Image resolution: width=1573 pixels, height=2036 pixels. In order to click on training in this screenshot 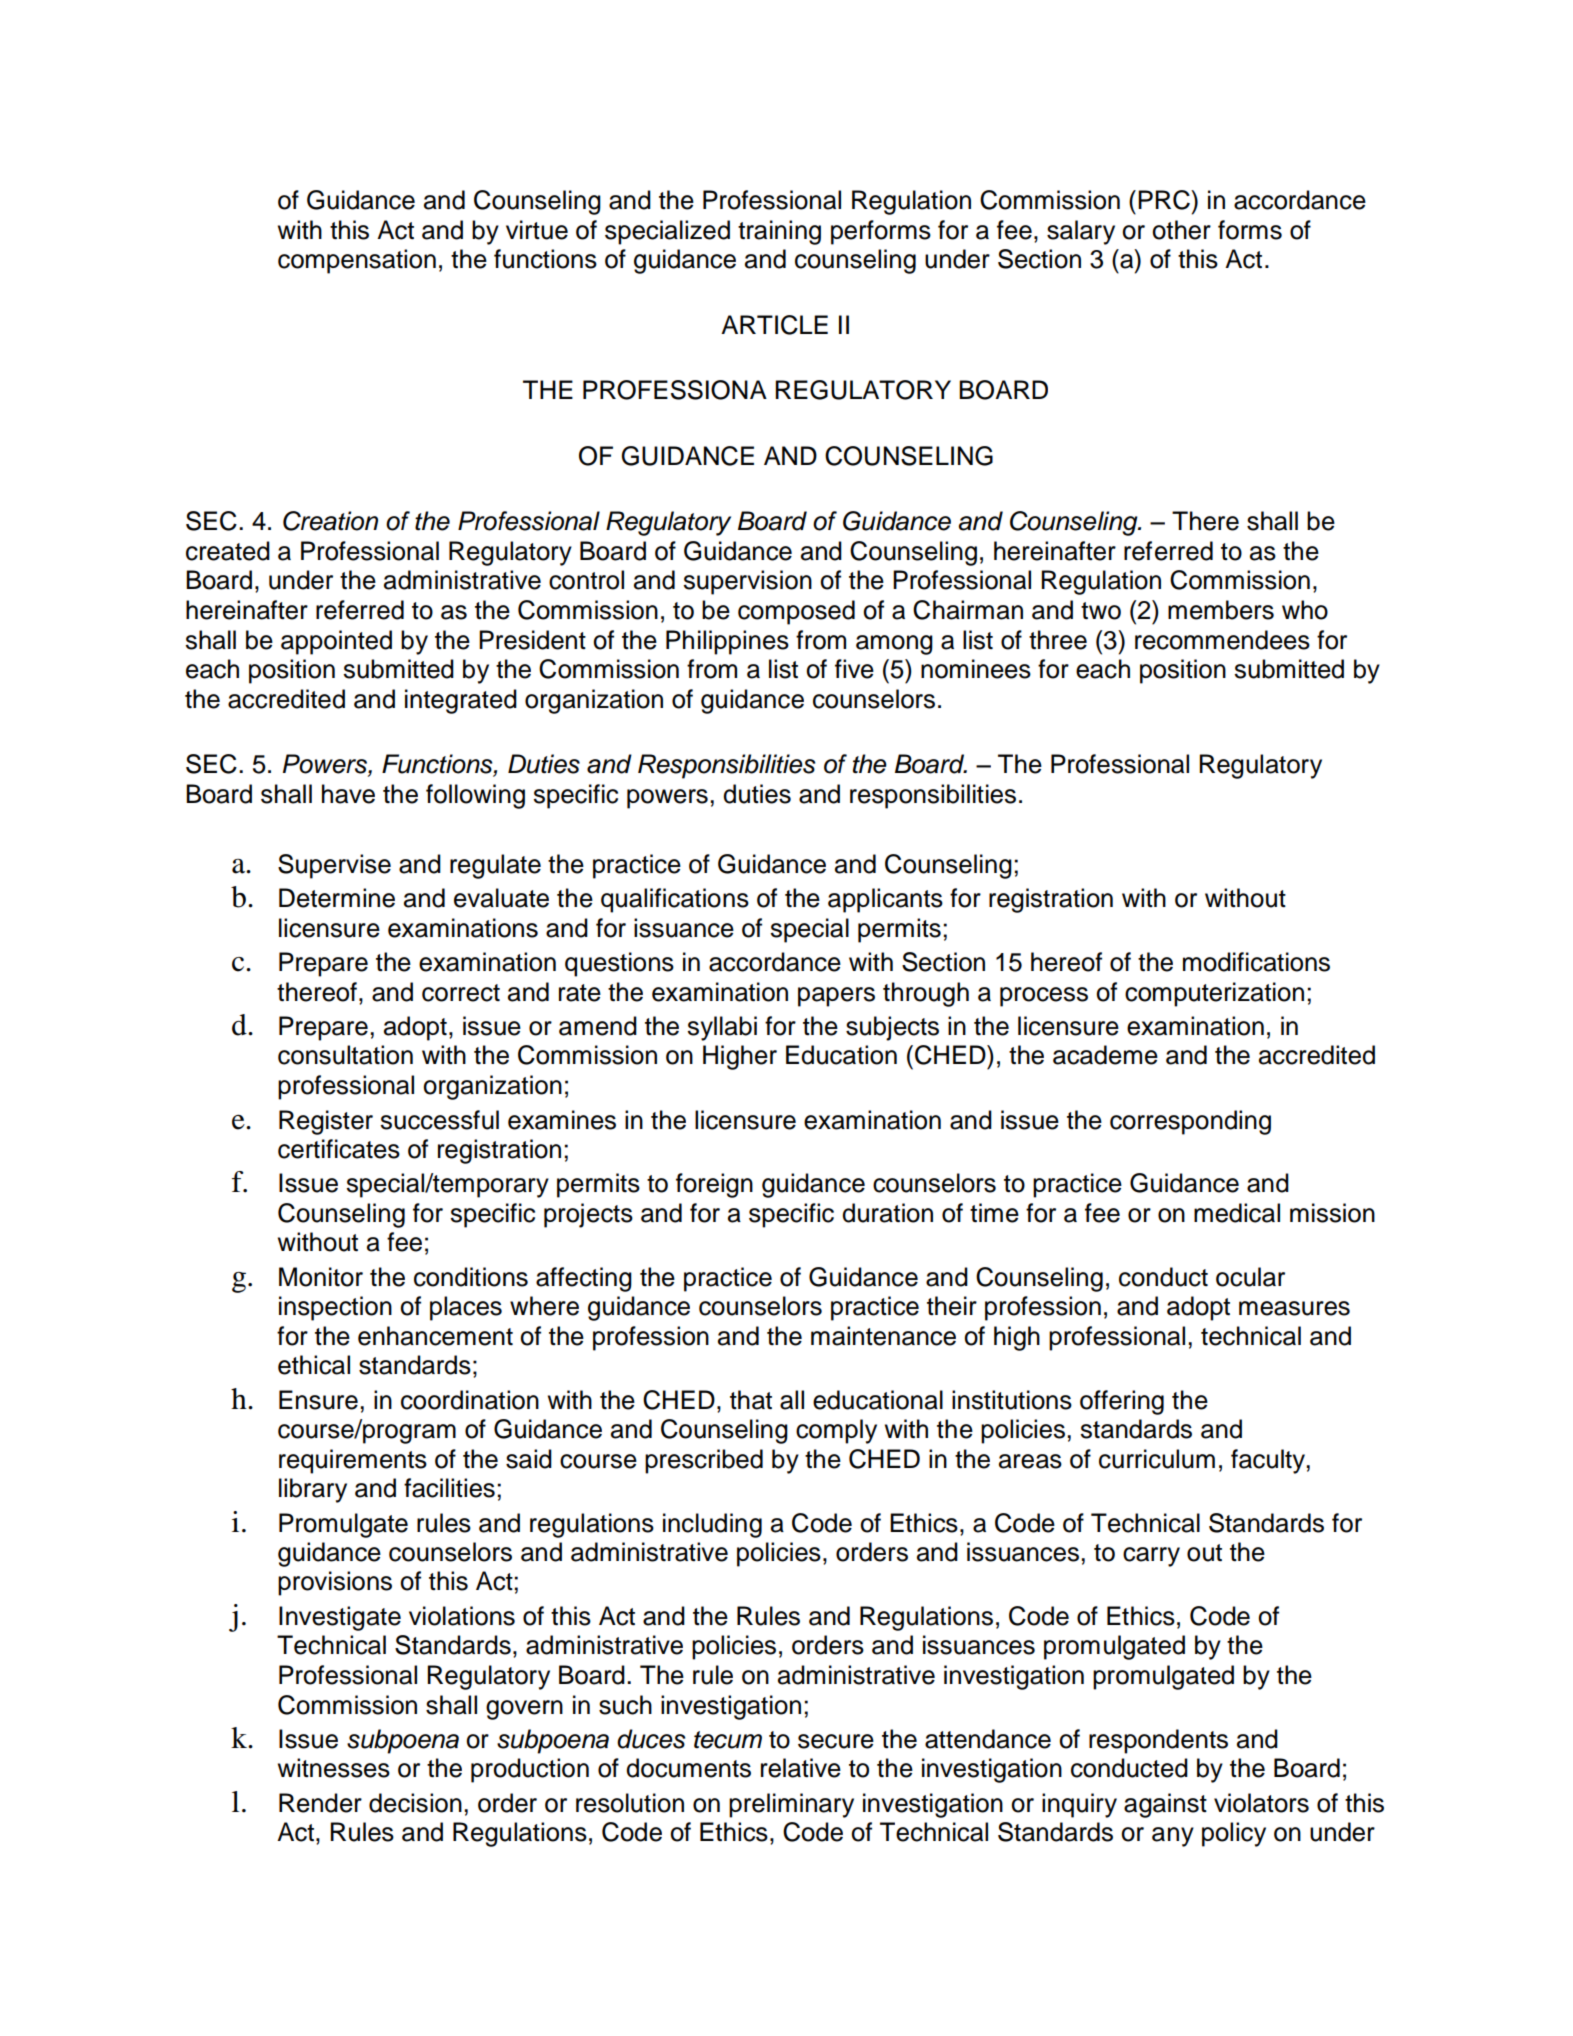, I will do `click(779, 232)`.
